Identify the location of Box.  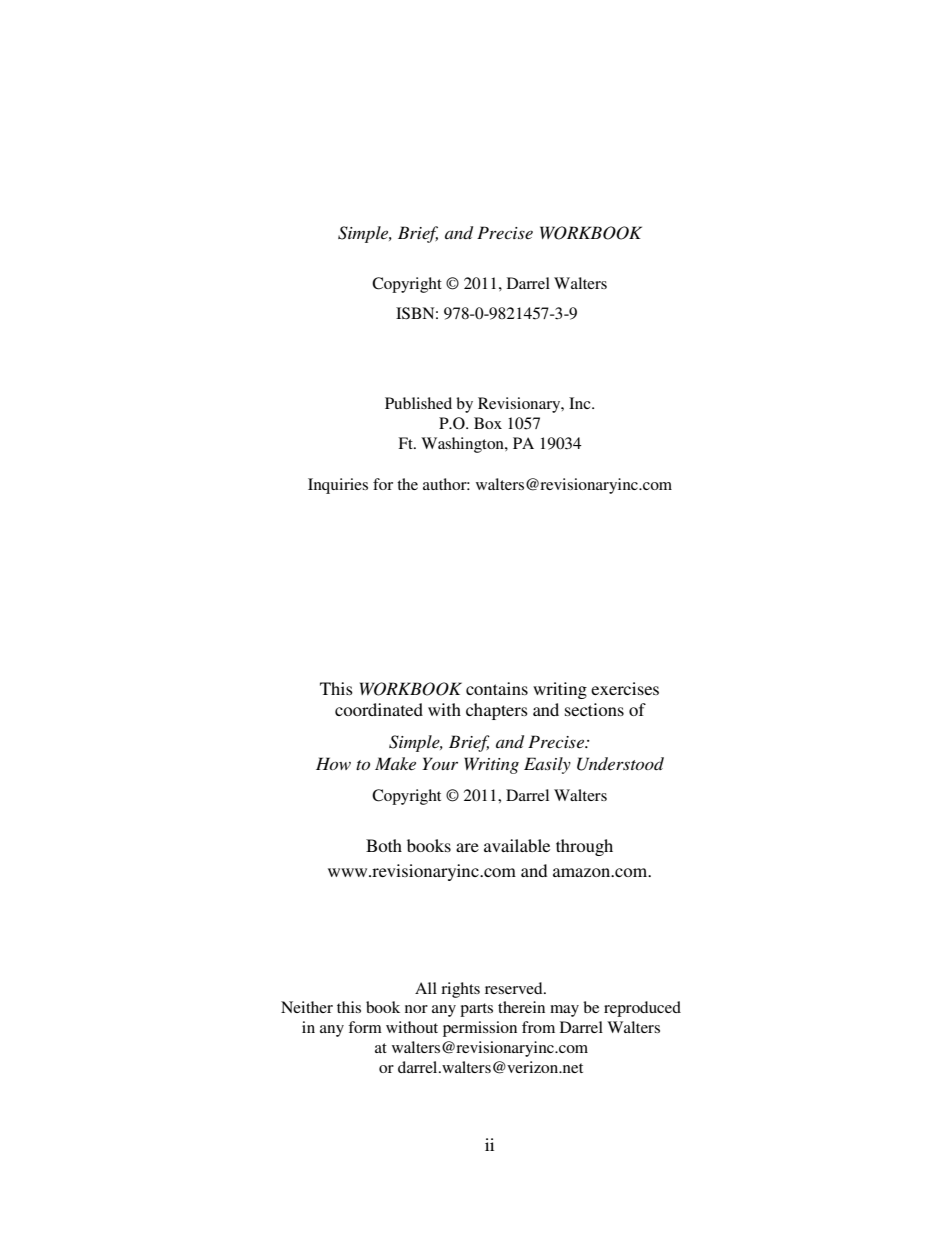
(488, 423).
